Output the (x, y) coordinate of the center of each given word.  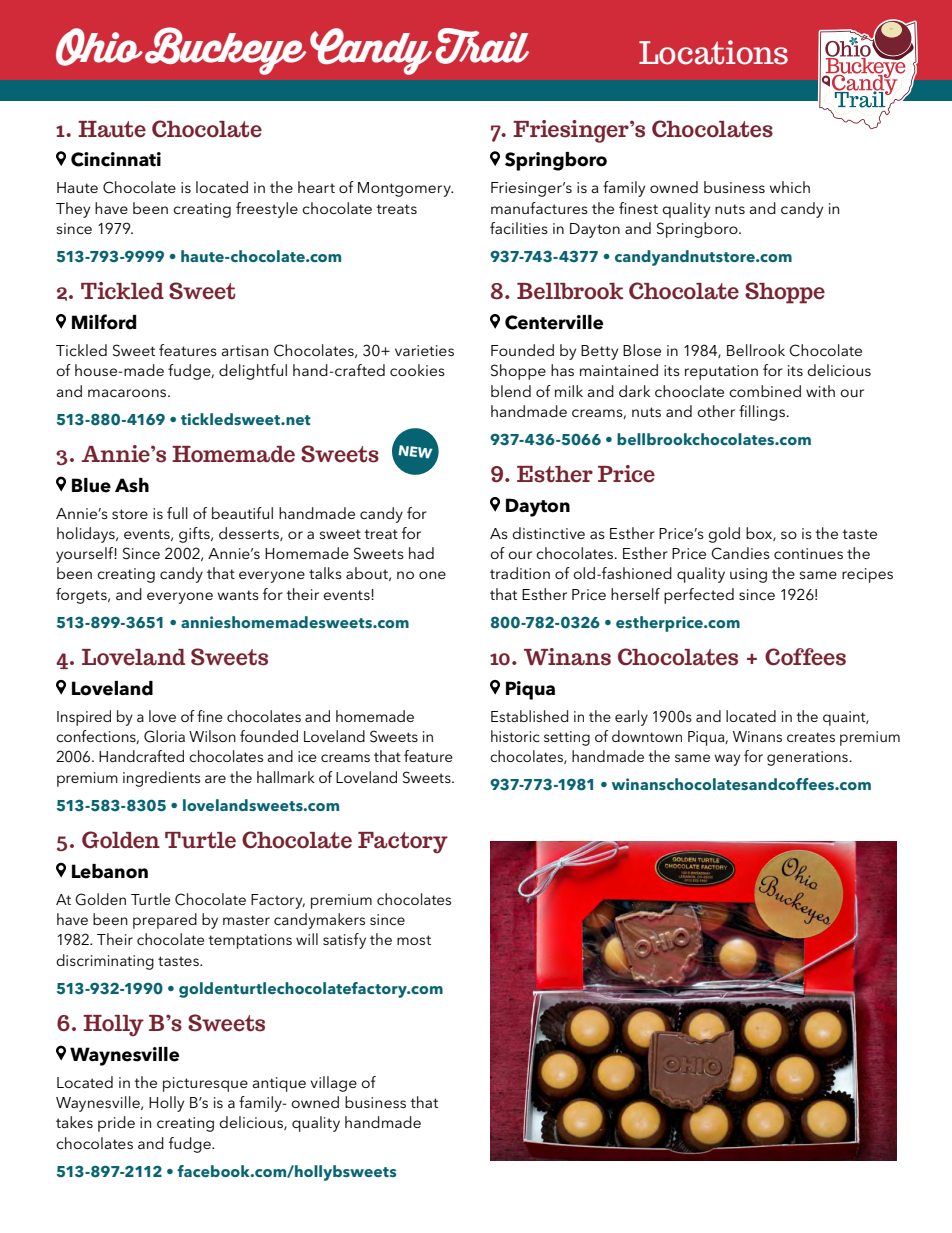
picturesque (205, 1084)
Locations (713, 52)
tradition (520, 573)
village (333, 1084)
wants (238, 595)
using (748, 575)
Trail (482, 46)
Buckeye (225, 51)
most (414, 940)
